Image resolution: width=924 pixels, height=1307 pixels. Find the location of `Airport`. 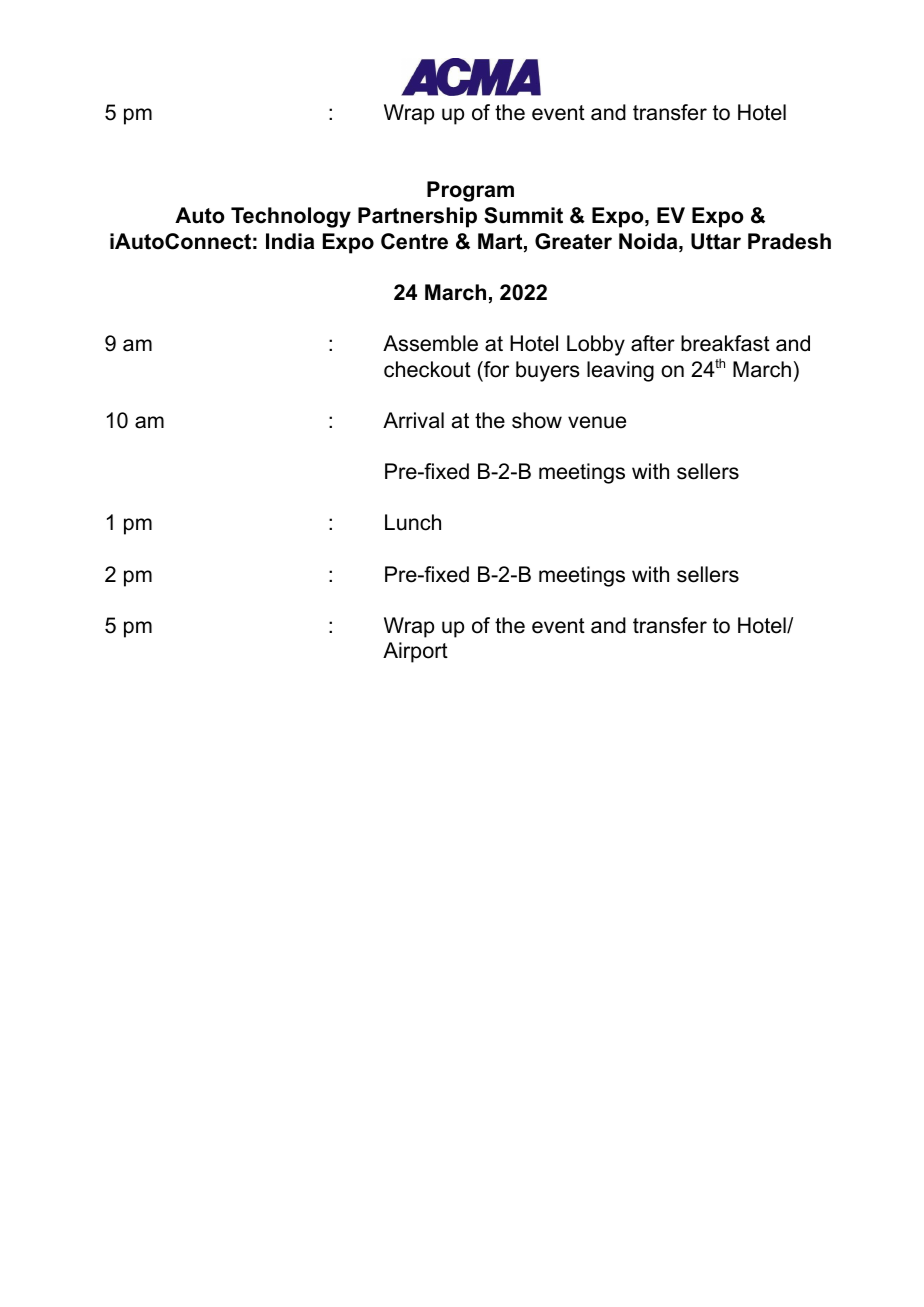

Airport is located at coordinates (415, 652).
